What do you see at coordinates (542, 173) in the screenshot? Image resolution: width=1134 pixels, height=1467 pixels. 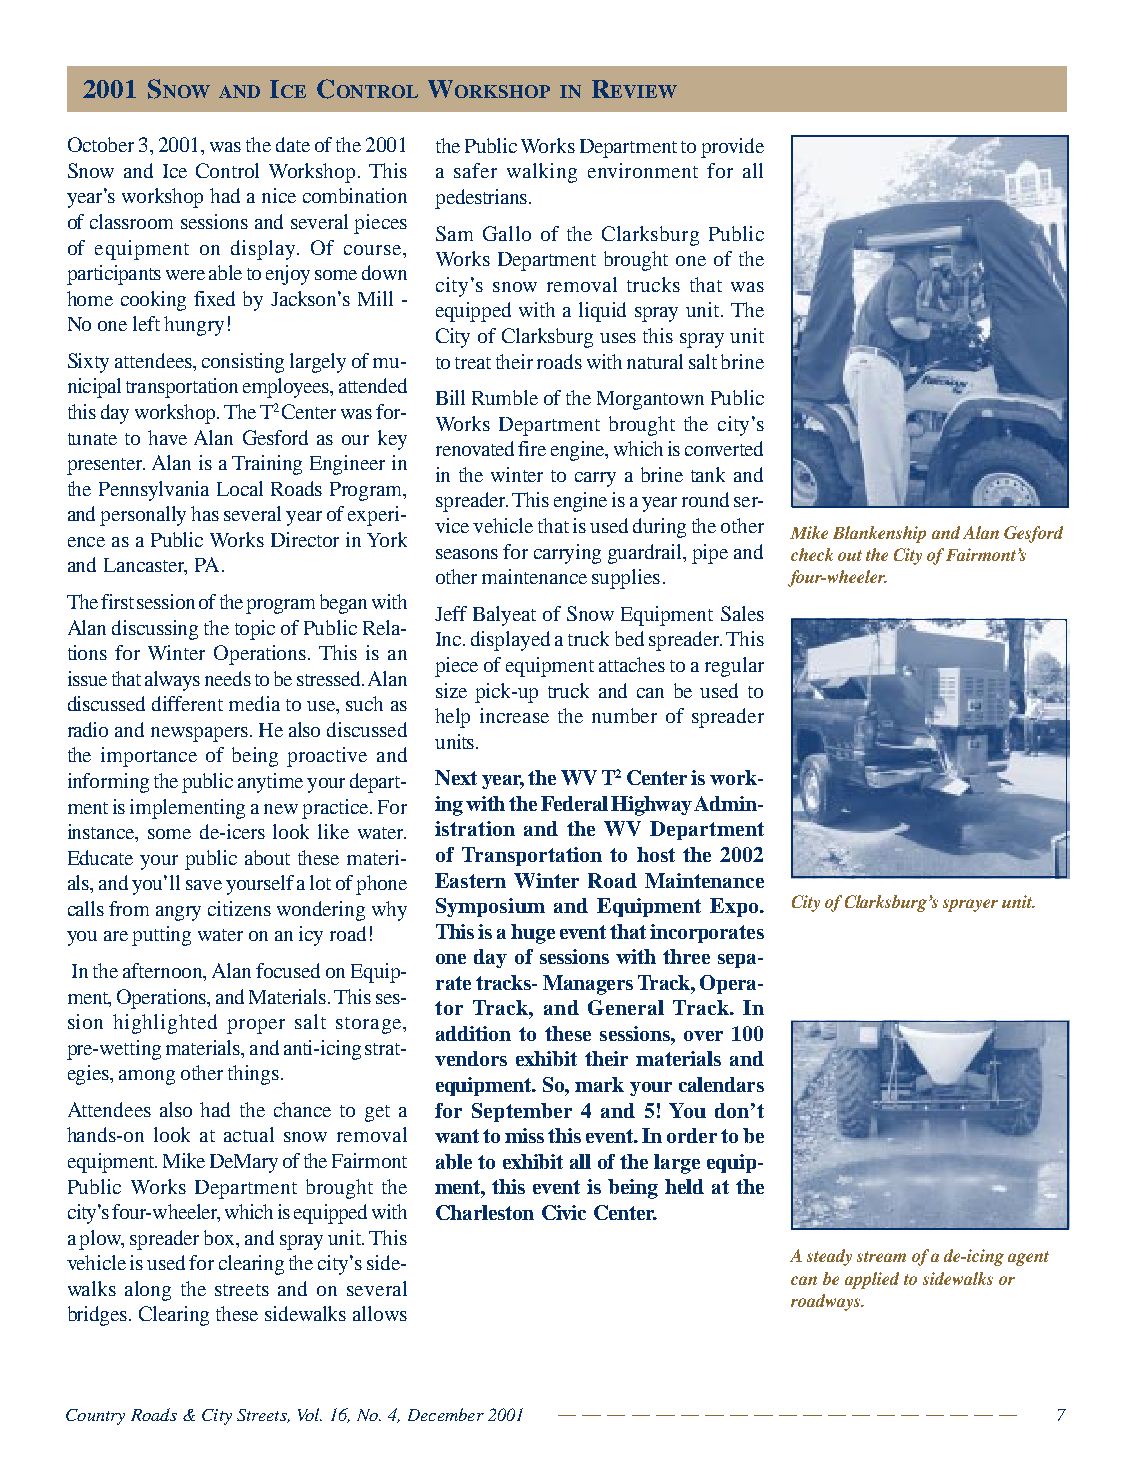 I see `walking` at bounding box center [542, 173].
